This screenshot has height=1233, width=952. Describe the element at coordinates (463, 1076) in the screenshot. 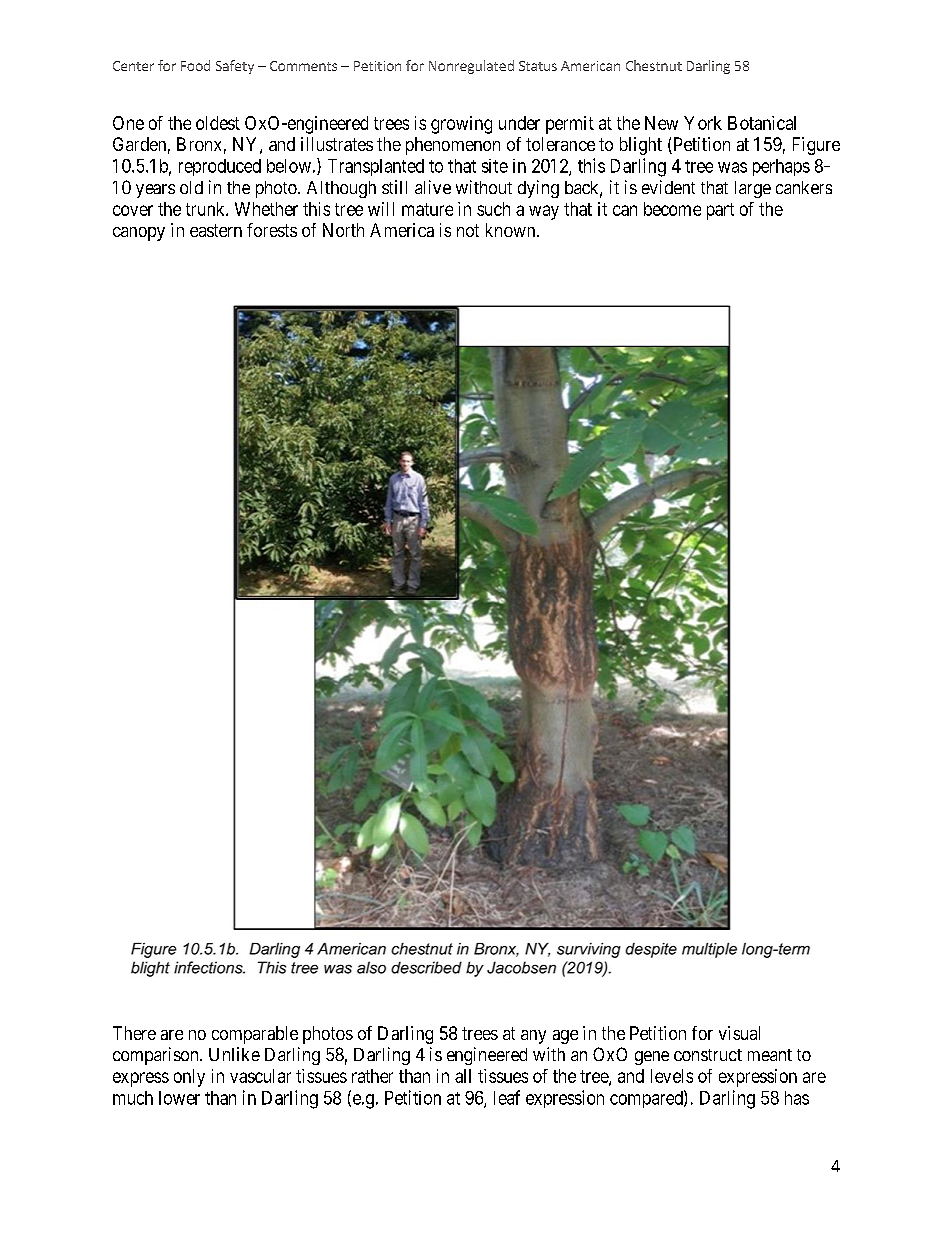

I see `all` at that location.
